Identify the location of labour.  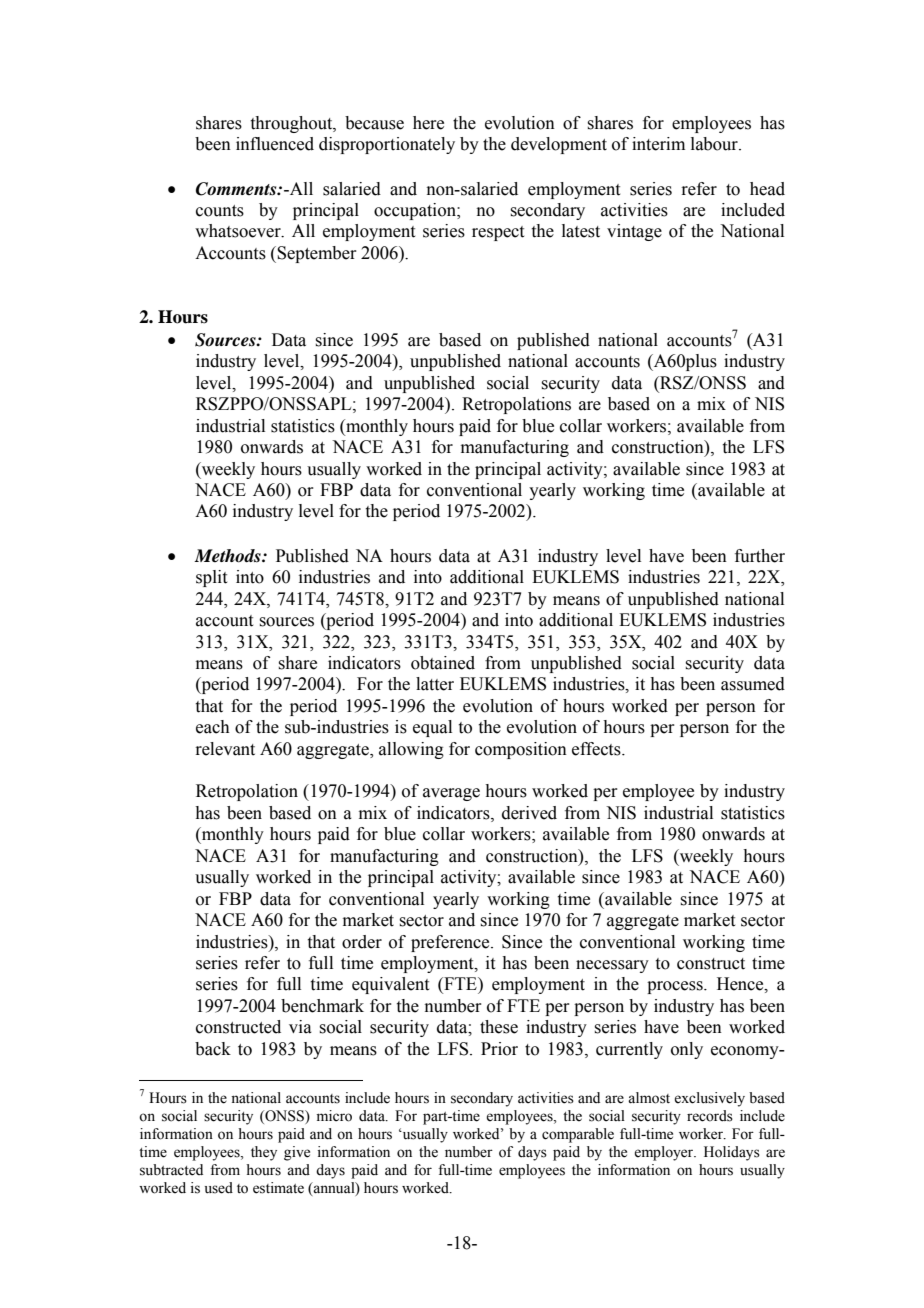
(715, 144).
